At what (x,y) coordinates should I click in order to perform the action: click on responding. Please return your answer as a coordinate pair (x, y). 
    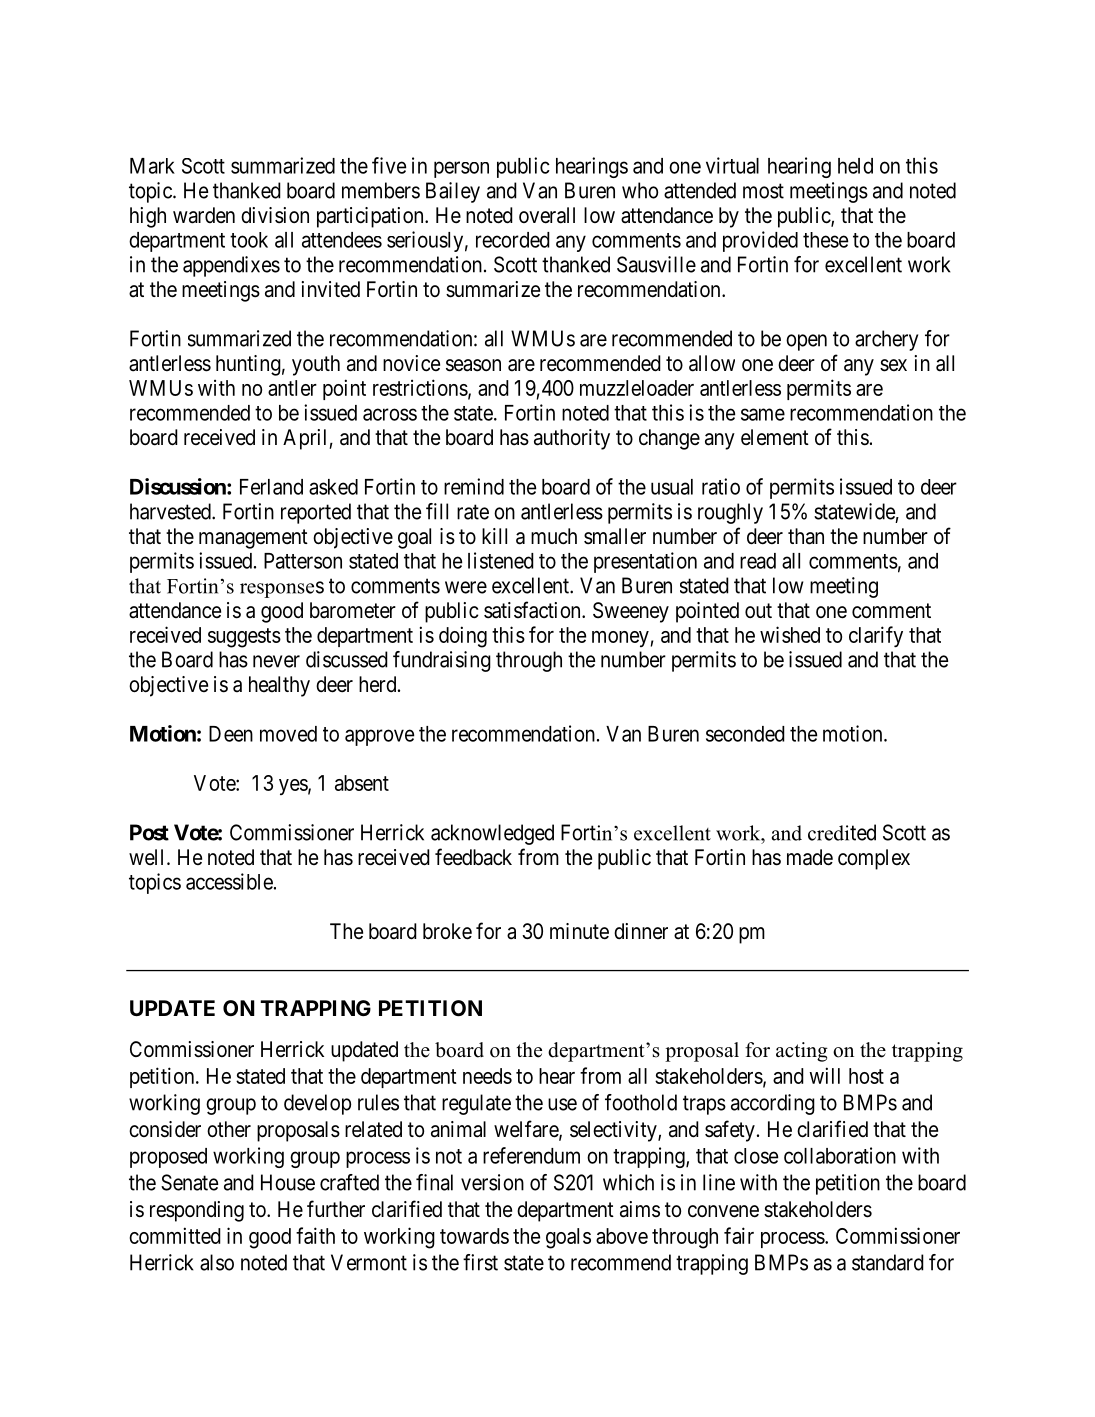
    Looking at the image, I should click on (197, 1211).
